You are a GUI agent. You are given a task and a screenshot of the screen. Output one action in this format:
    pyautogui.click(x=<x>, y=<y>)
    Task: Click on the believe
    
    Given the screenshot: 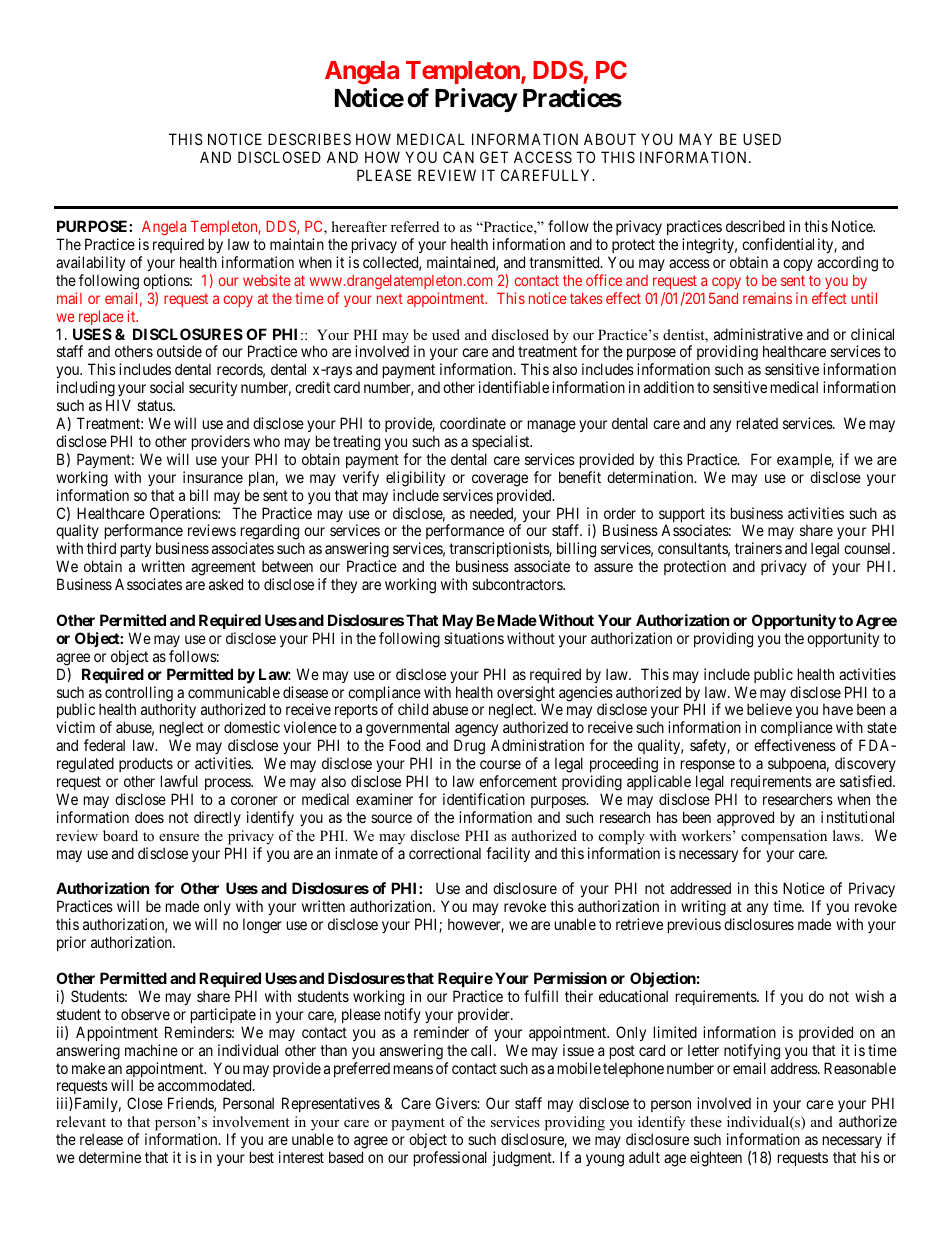 What is the action you would take?
    pyautogui.click(x=769, y=709)
